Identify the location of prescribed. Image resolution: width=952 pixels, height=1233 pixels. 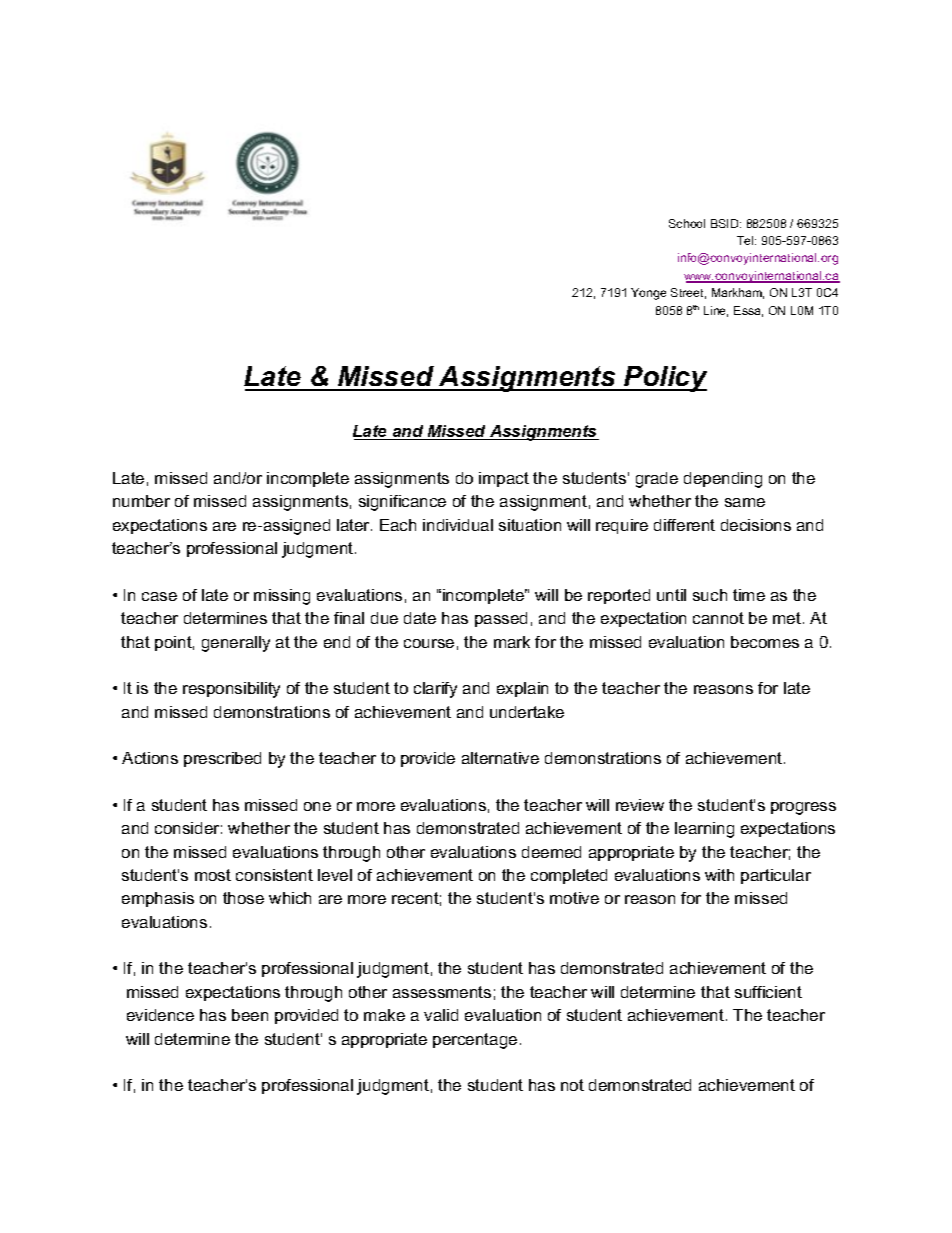
(222, 759).
